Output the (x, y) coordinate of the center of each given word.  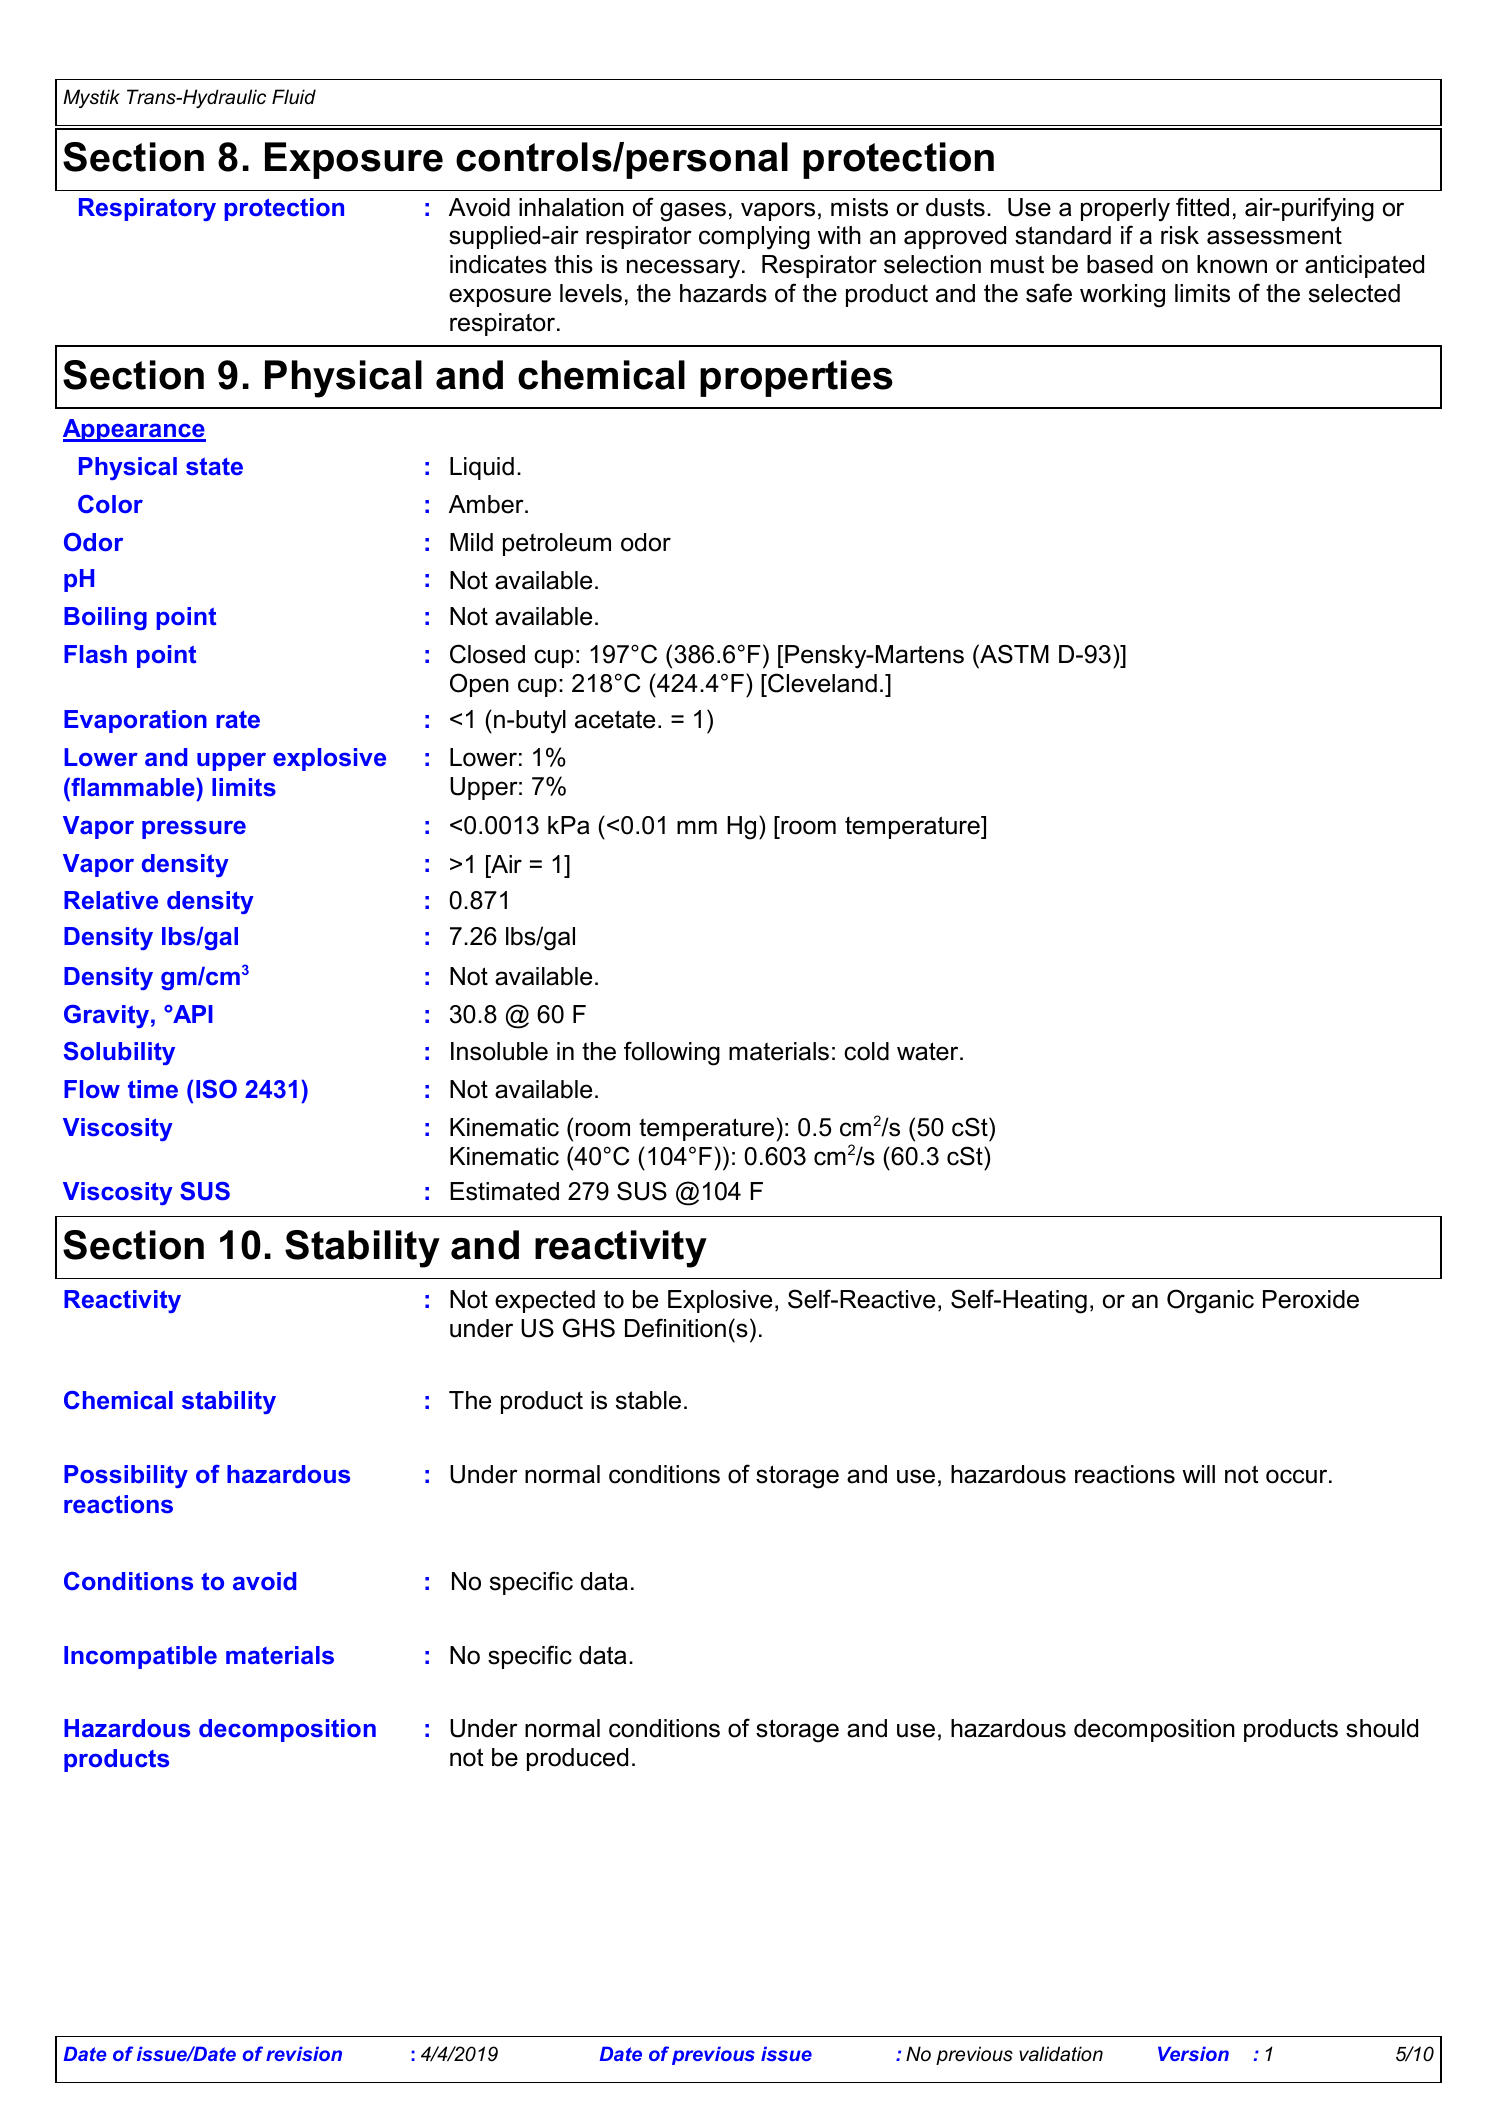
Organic (1210, 1301)
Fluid (294, 97)
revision (304, 2054)
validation (1061, 2054)
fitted (1202, 207)
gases (693, 212)
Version (1193, 2054)
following (672, 1053)
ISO (216, 1089)
